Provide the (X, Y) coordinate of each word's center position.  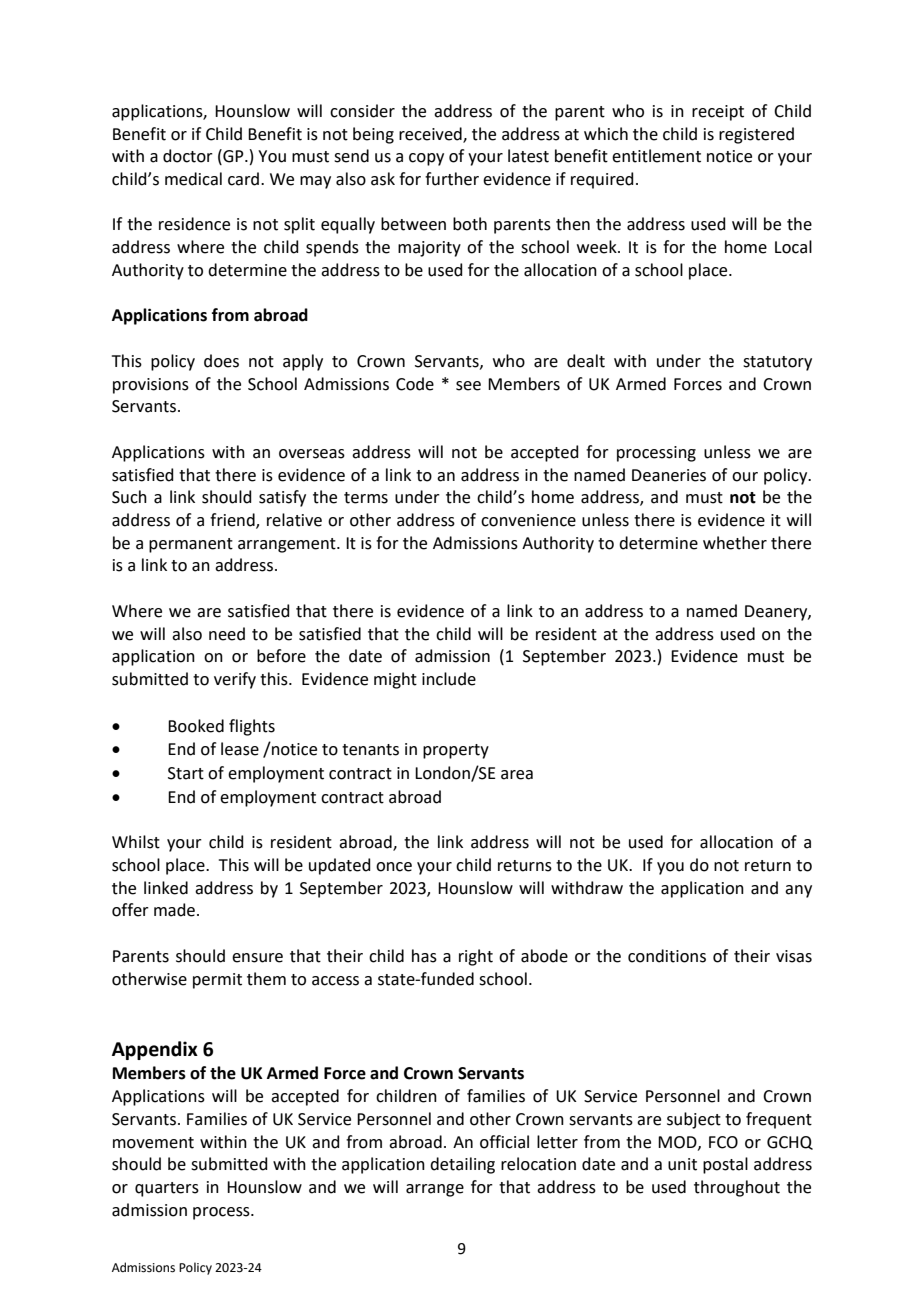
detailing (462, 1165)
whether (735, 543)
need (227, 634)
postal (725, 1165)
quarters (167, 1189)
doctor (188, 156)
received (431, 134)
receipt (718, 113)
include (449, 679)
